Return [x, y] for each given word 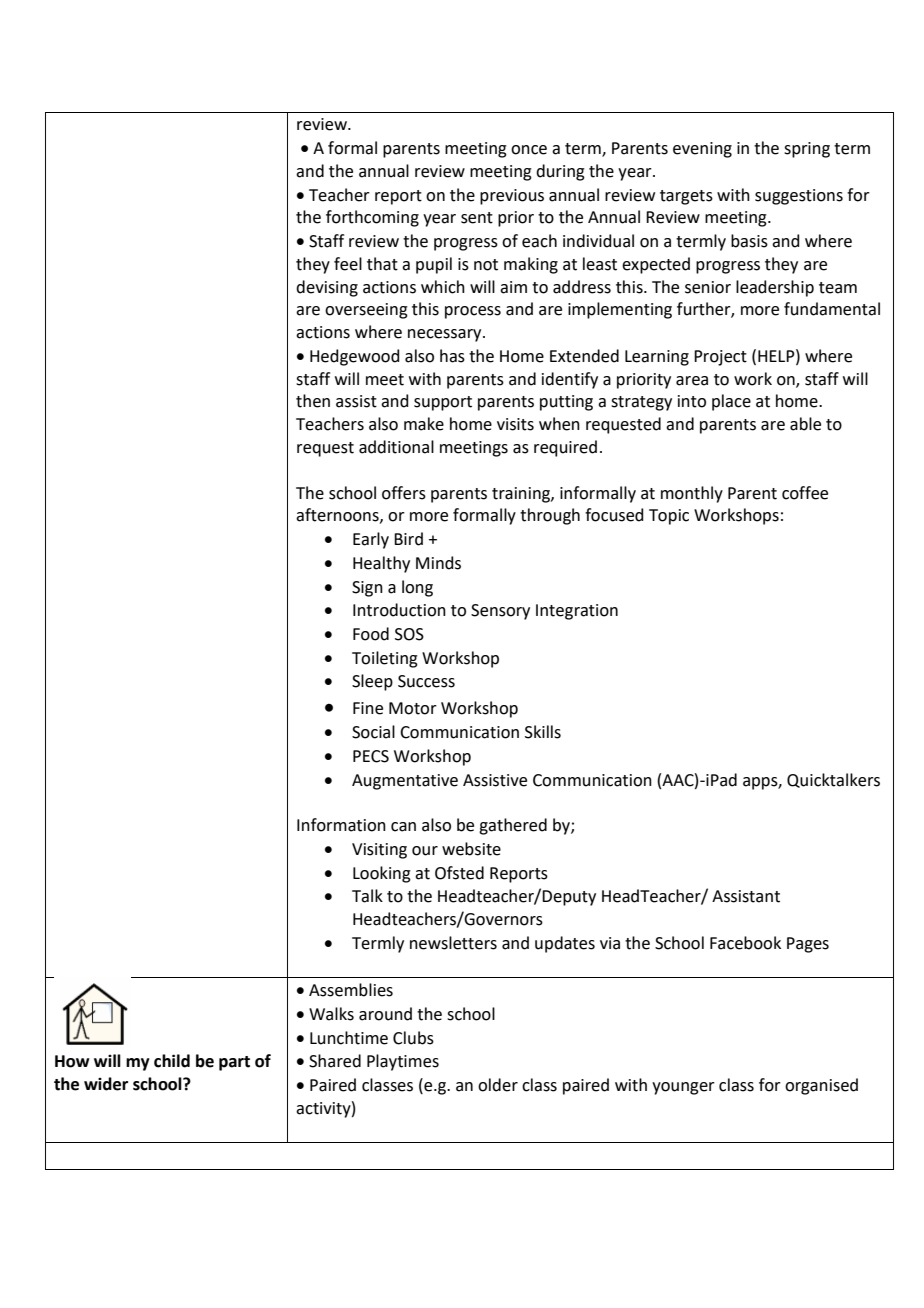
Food [371, 634]
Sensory [500, 612]
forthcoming [372, 218]
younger [683, 1088]
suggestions [799, 197]
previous [512, 197]
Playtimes [403, 1062]
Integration [577, 612]
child [172, 1061]
